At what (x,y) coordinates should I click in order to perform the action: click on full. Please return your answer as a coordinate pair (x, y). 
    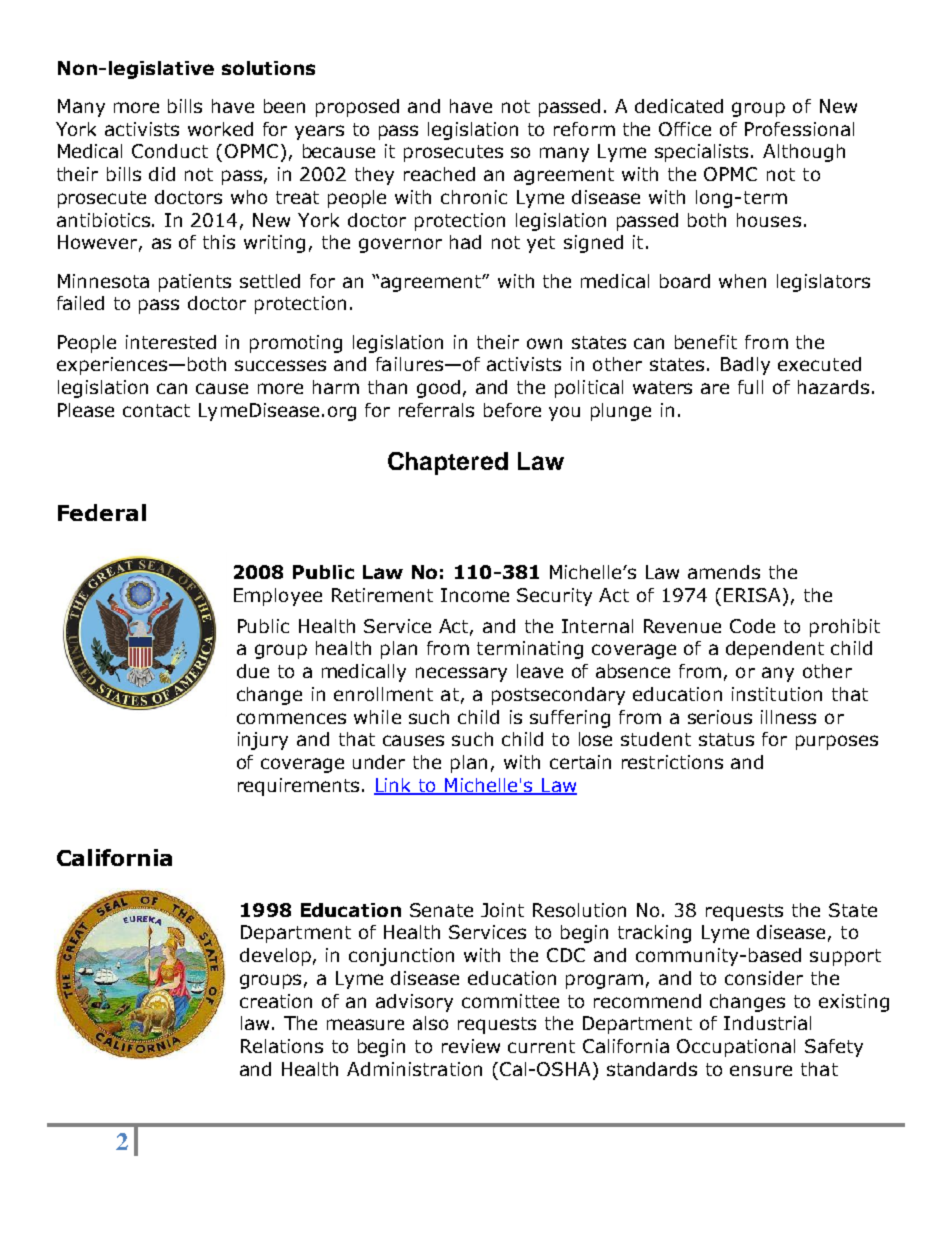
    Looking at the image, I should click on (750, 387).
